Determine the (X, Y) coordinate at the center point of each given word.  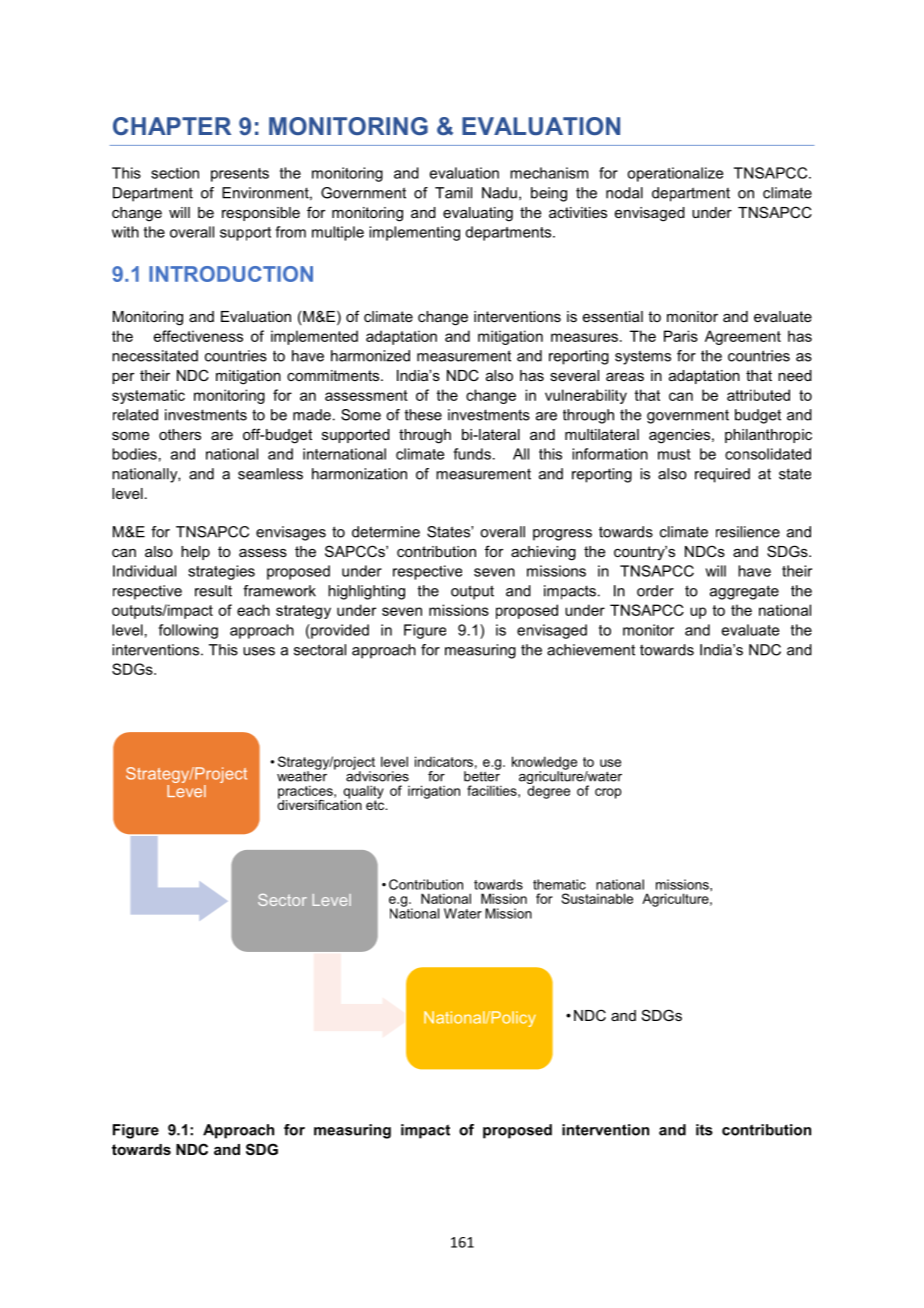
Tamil (453, 193)
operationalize (675, 174)
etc (376, 804)
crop (608, 793)
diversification (319, 803)
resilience (748, 532)
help (195, 553)
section (175, 173)
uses (259, 651)
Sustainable (597, 898)
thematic (559, 884)
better (482, 775)
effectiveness (198, 336)
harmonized (370, 356)
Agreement (743, 337)
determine (386, 532)
